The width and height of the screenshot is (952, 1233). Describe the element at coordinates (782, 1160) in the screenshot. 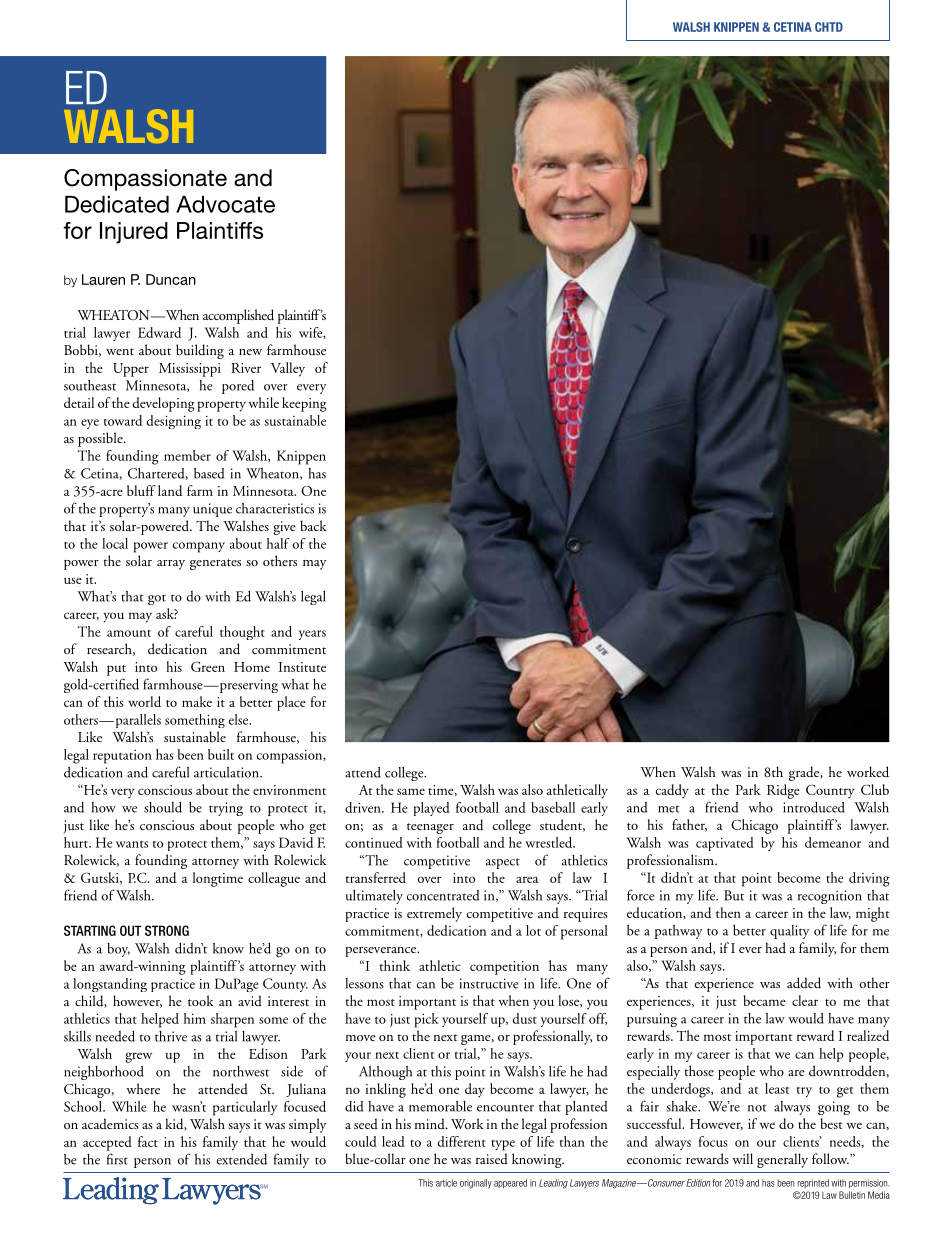

I see `generally` at that location.
